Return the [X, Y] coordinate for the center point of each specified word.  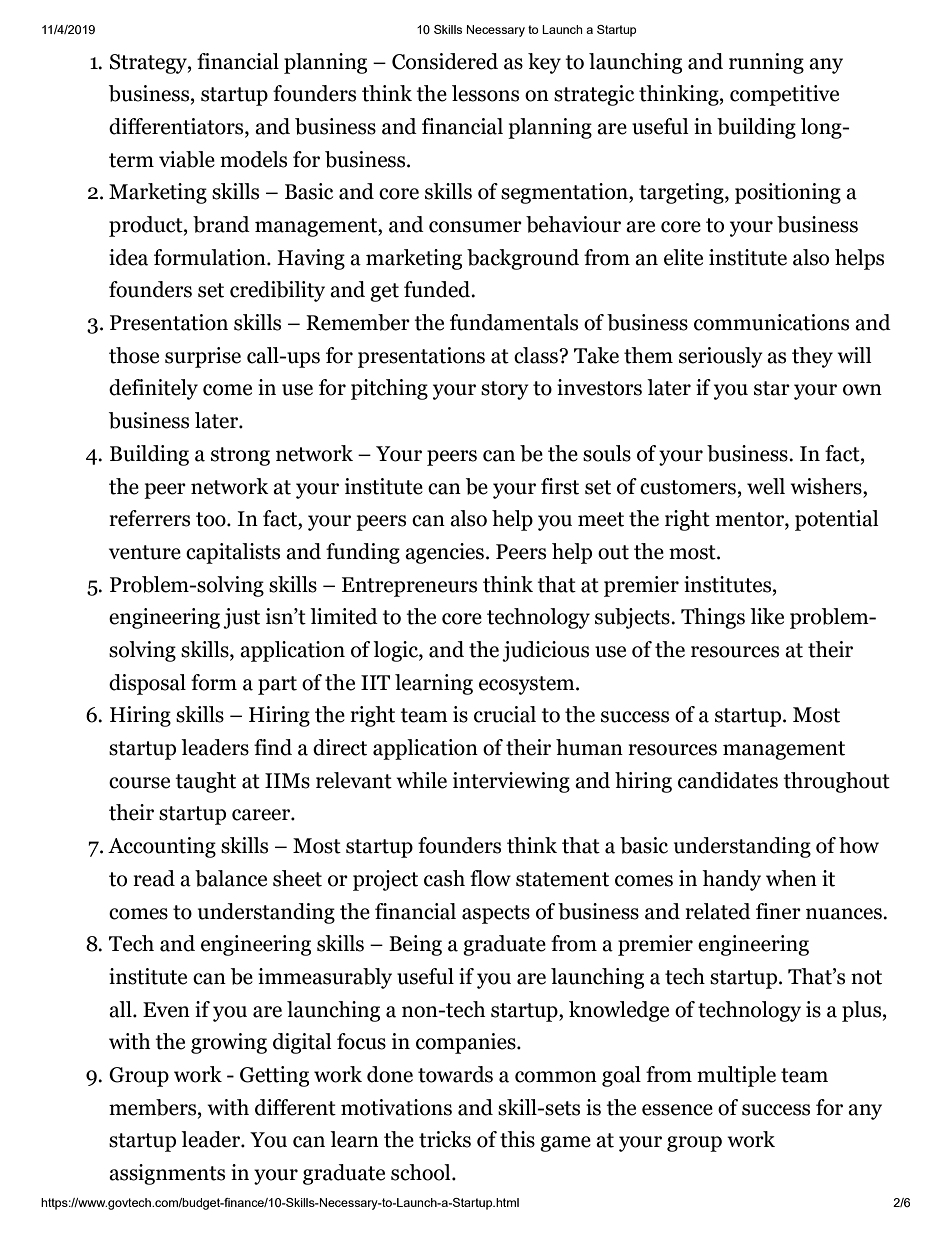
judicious [545, 651]
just [241, 618]
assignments [167, 1174]
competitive [784, 95]
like [767, 616]
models [253, 159]
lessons [485, 93]
